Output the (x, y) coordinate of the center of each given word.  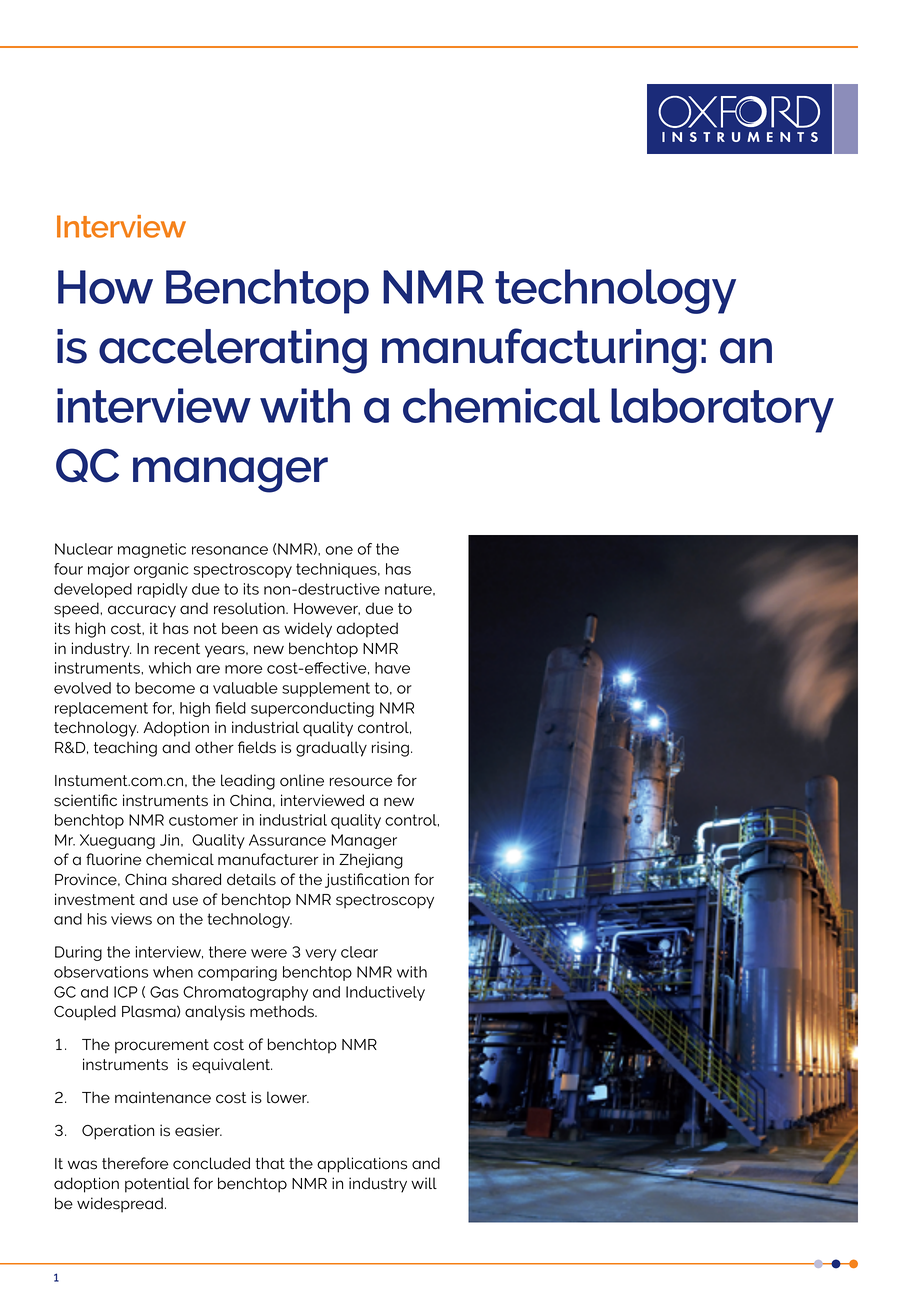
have (392, 668)
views (131, 919)
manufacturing (539, 351)
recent (177, 649)
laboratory (722, 410)
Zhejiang (371, 861)
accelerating (233, 351)
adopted (367, 630)
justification (367, 880)
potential (157, 1185)
